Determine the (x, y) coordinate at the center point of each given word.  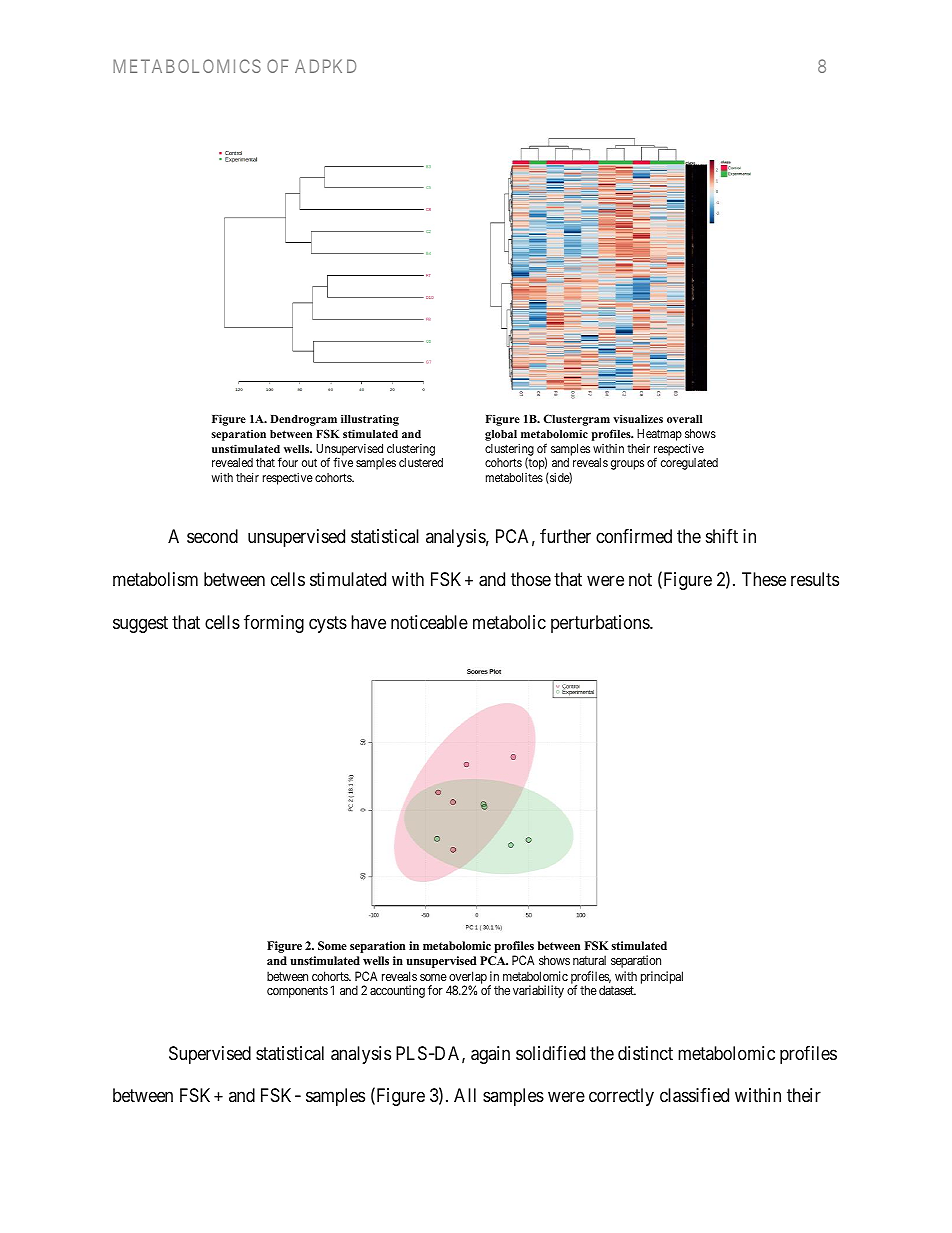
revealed (232, 462)
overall (684, 419)
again (490, 1055)
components (297, 992)
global (501, 435)
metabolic (509, 622)
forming (274, 624)
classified (694, 1095)
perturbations (601, 624)
